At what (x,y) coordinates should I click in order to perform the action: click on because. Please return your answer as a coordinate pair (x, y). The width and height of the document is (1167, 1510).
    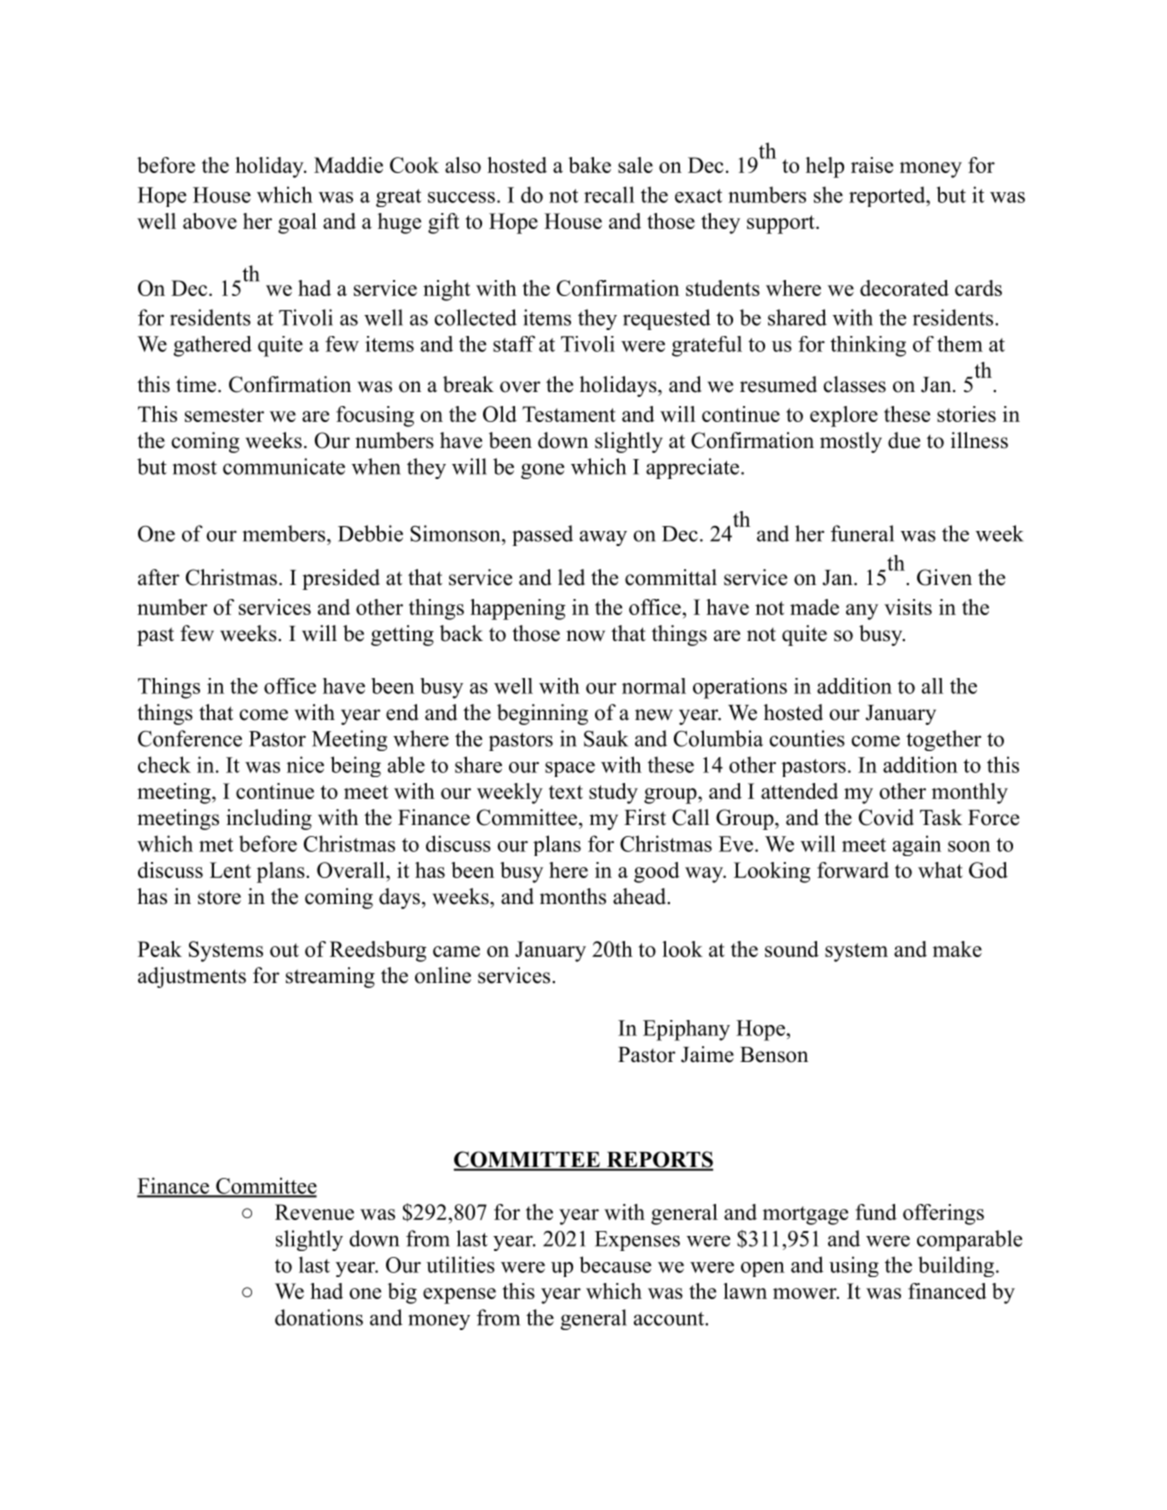
    Looking at the image, I should click on (616, 1264).
